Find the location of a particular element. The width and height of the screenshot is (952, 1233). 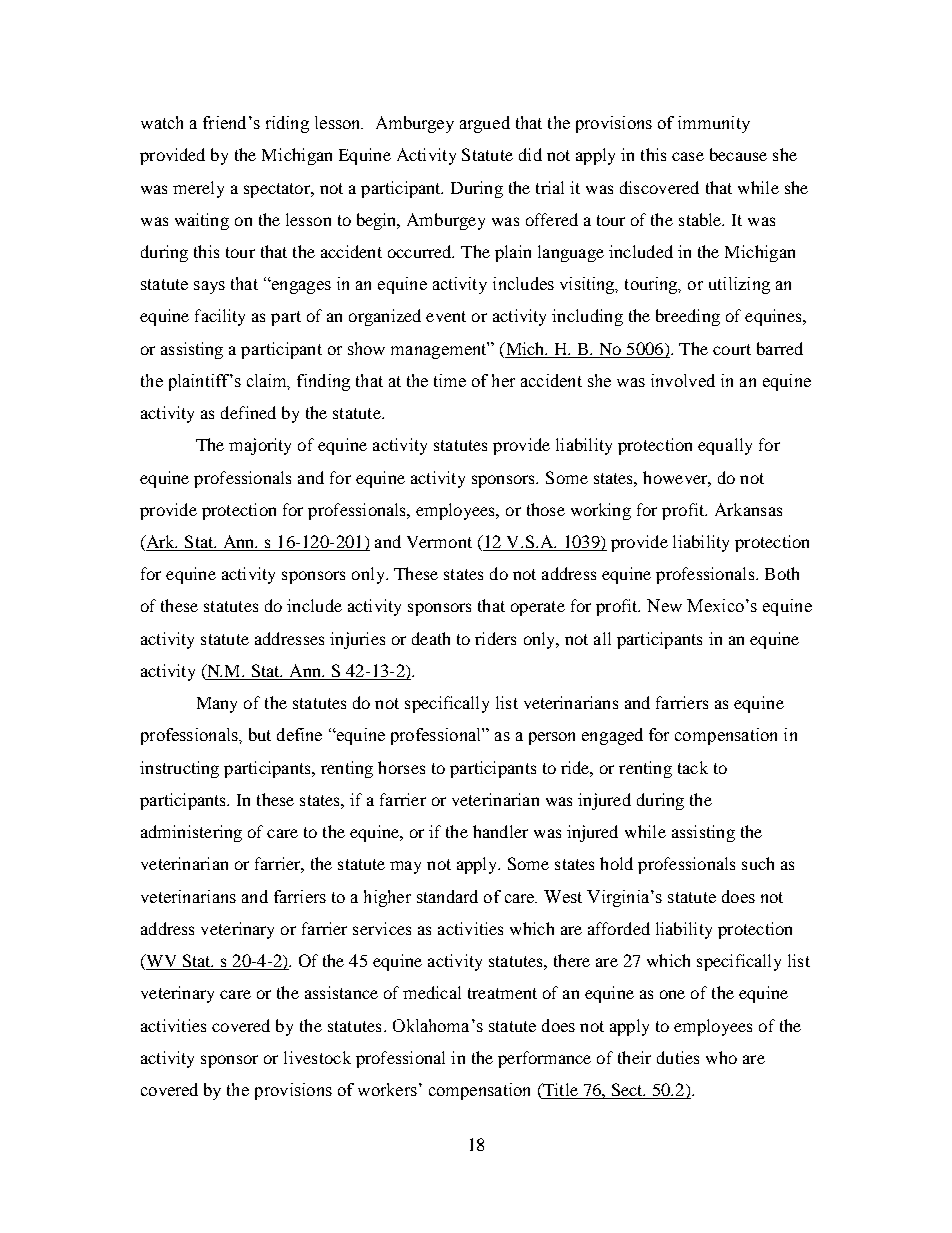

performance is located at coordinates (544, 1059).
